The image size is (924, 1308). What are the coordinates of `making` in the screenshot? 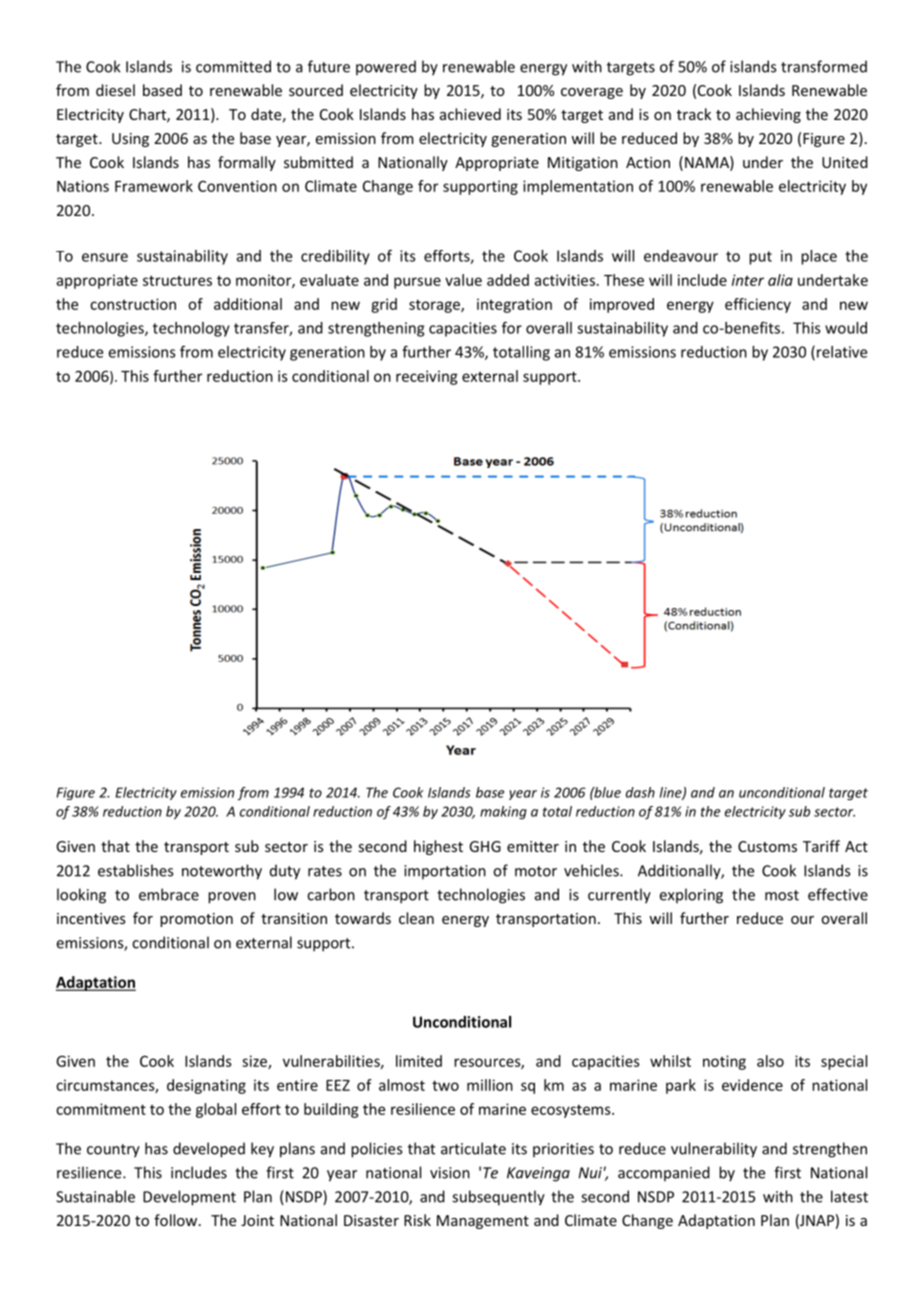 It's located at (503, 813).
